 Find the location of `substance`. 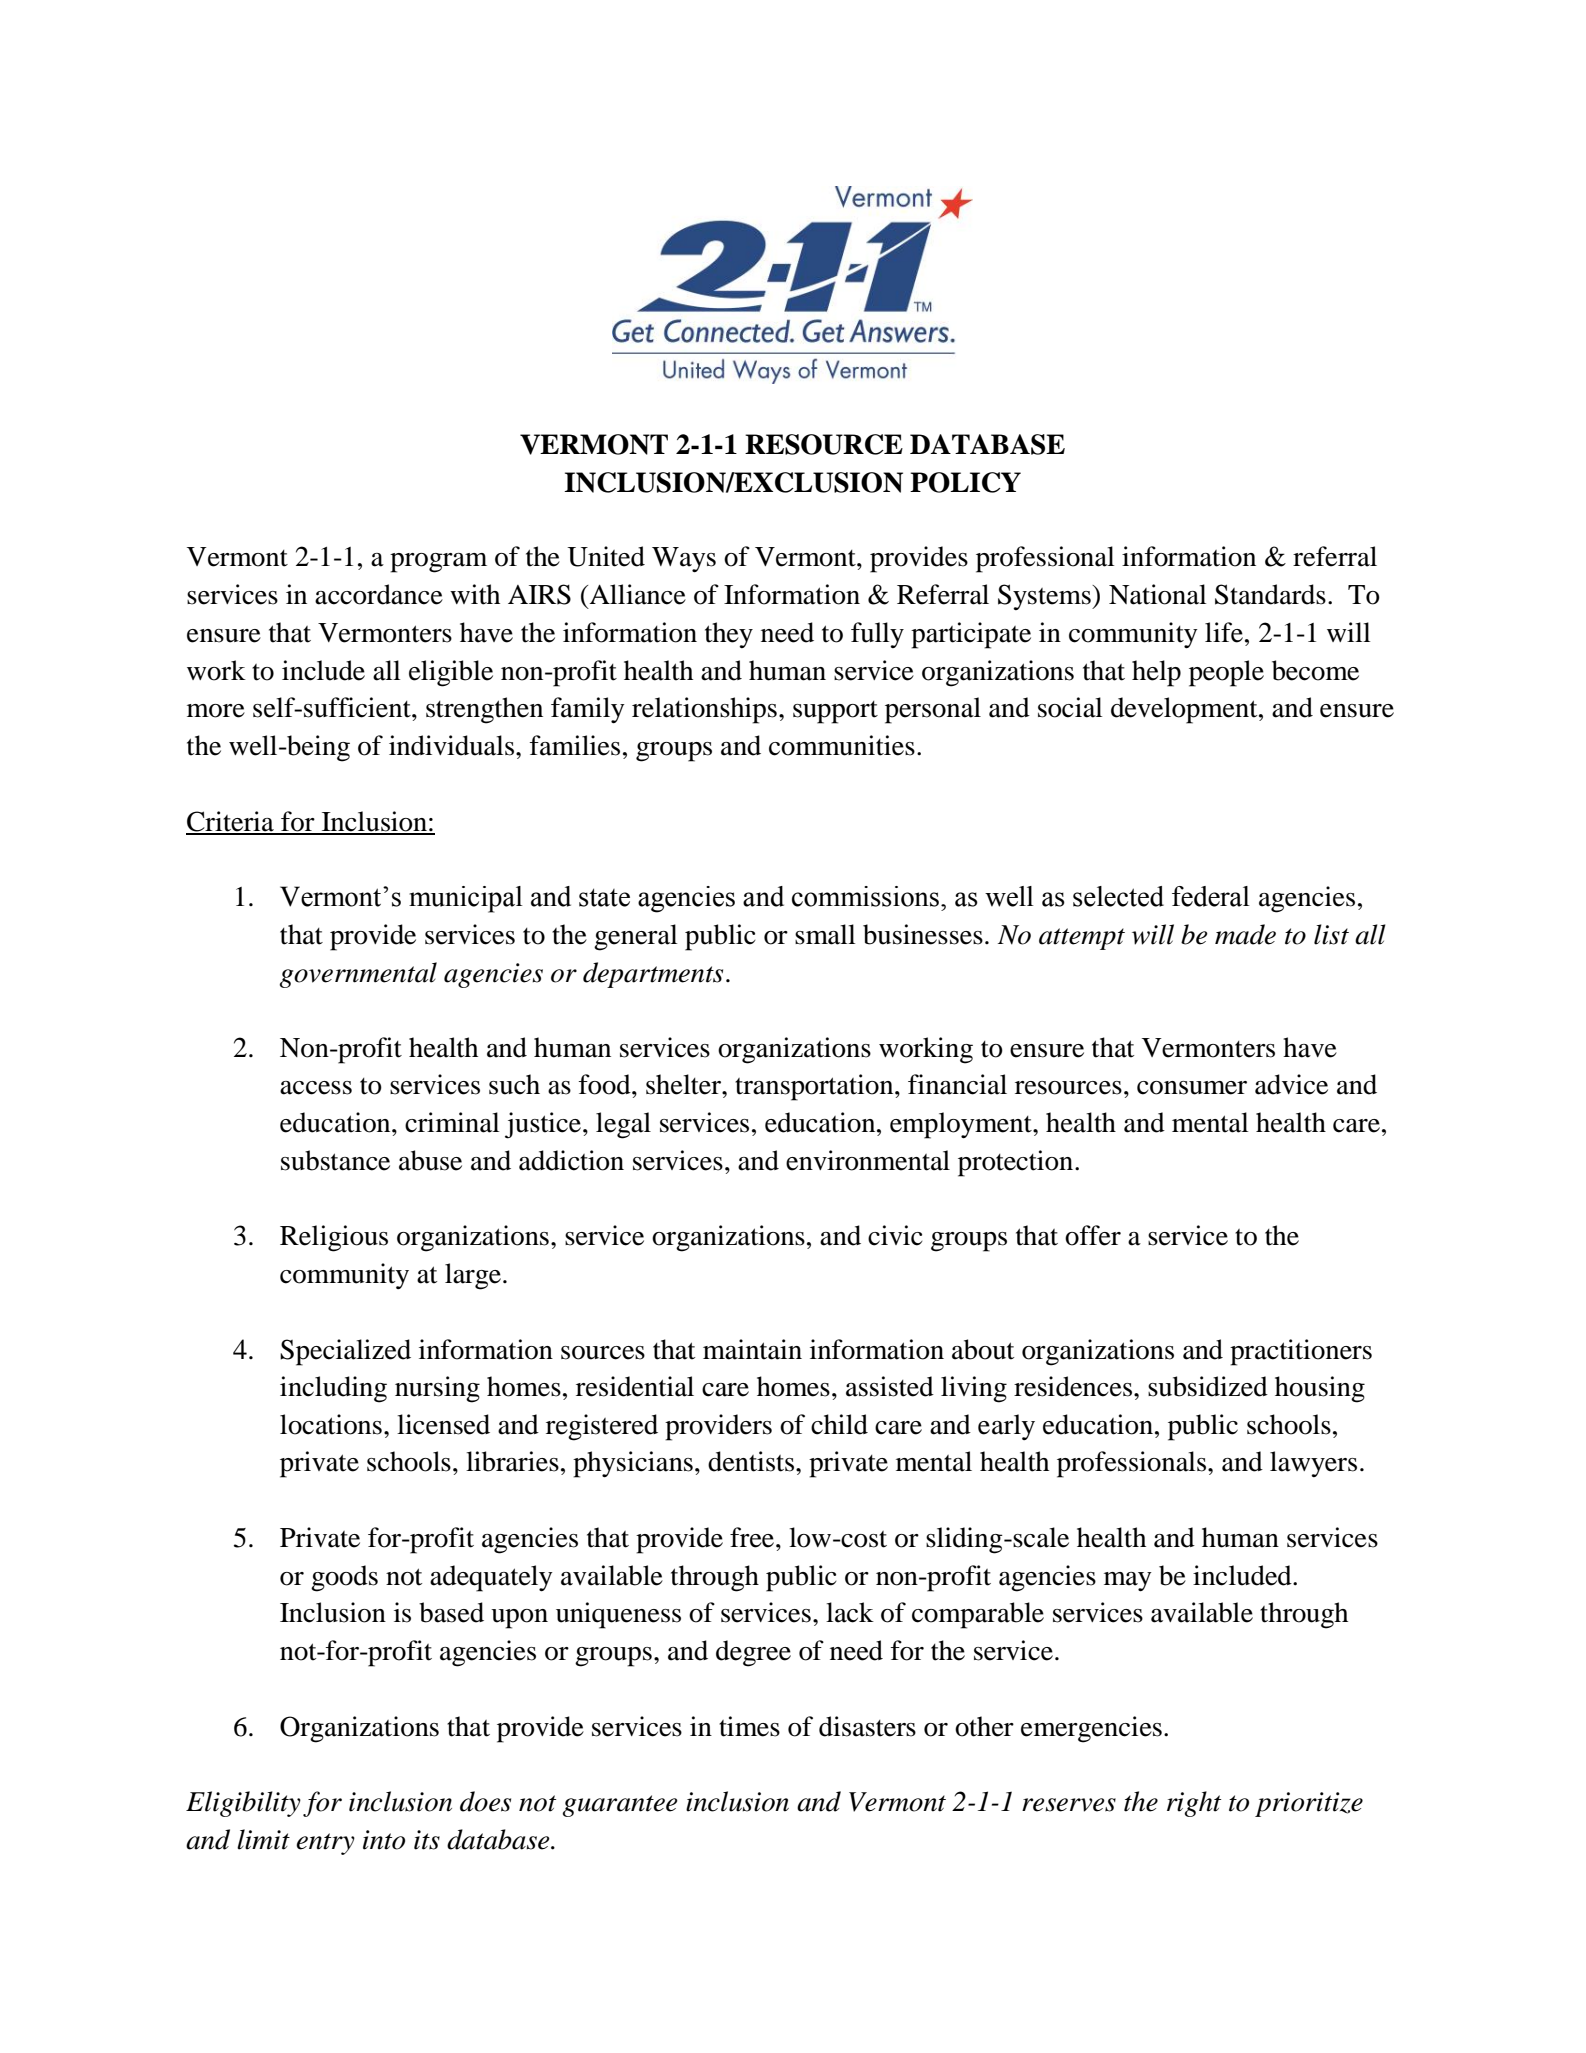

substance is located at coordinates (335, 1160).
